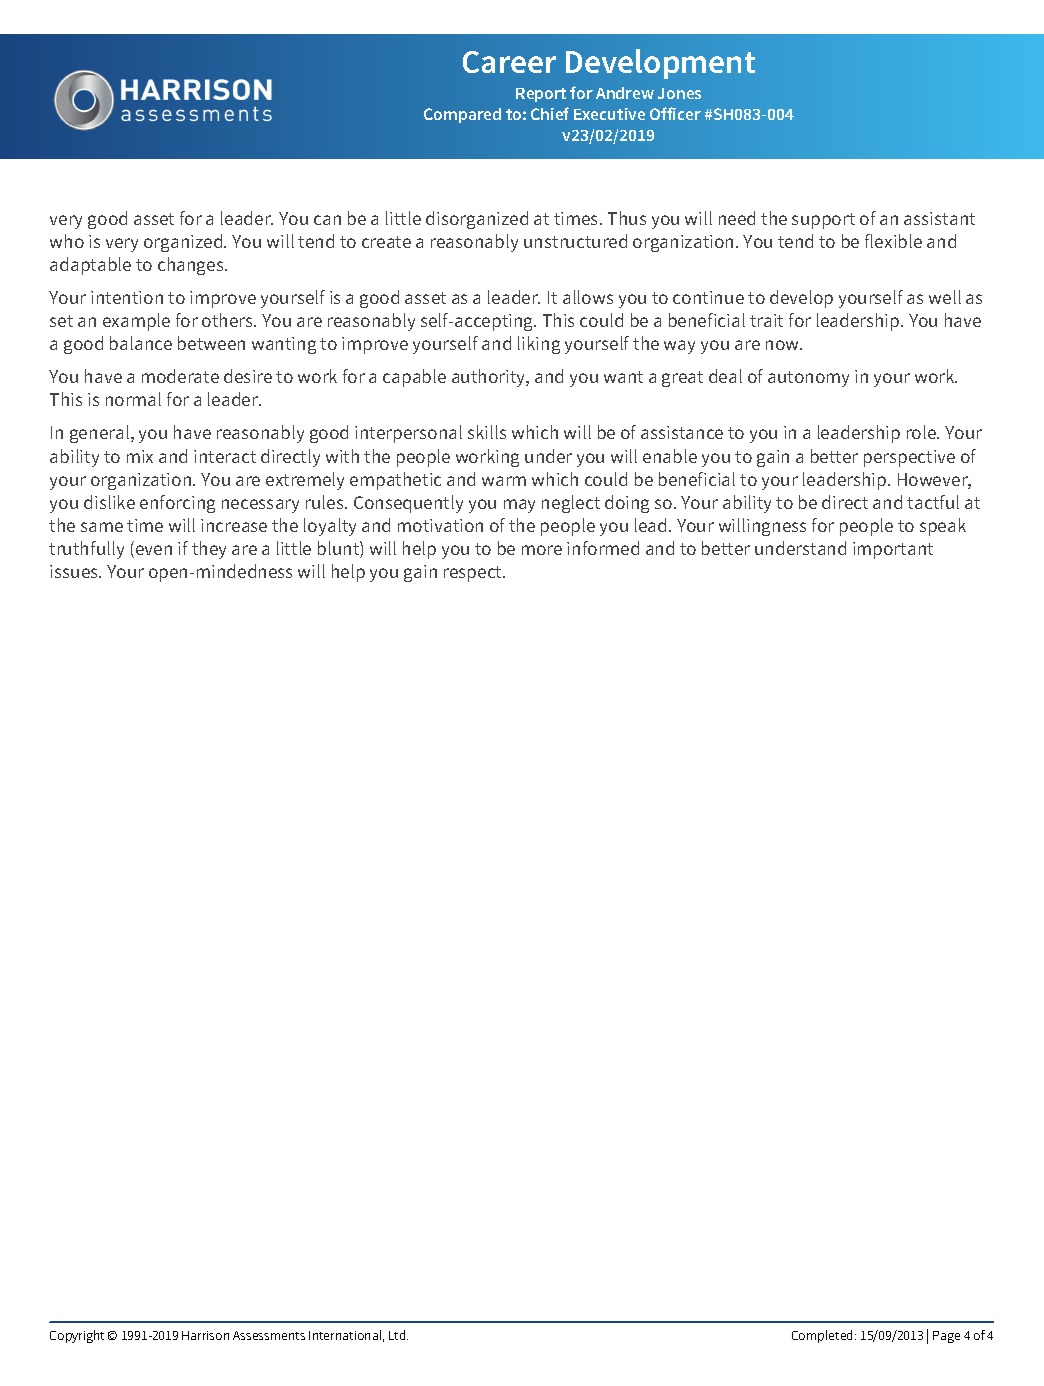  What do you see at coordinates (824, 1336) in the screenshot?
I see `Completed` at bounding box center [824, 1336].
